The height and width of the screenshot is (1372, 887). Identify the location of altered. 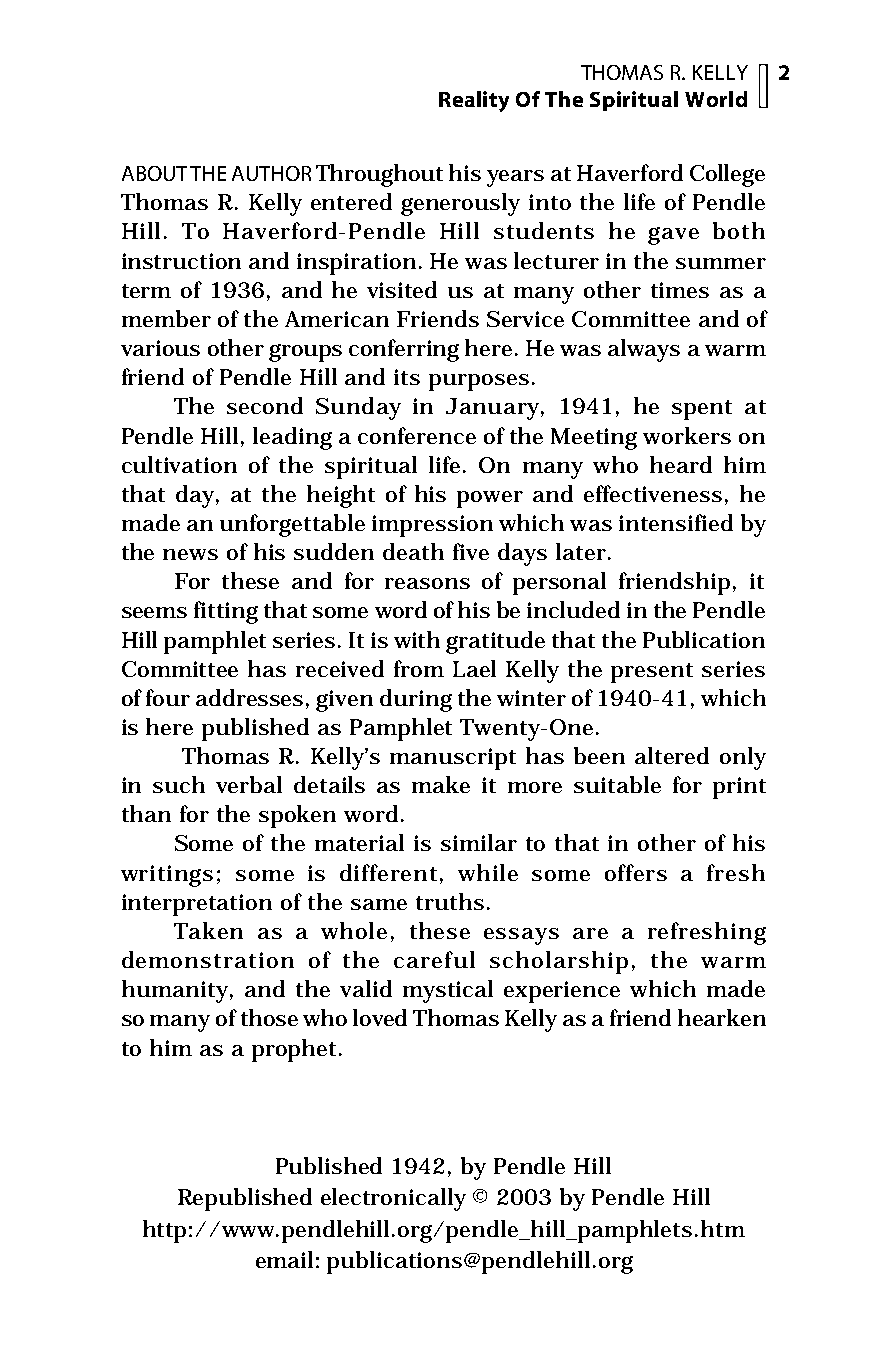
(672, 755).
